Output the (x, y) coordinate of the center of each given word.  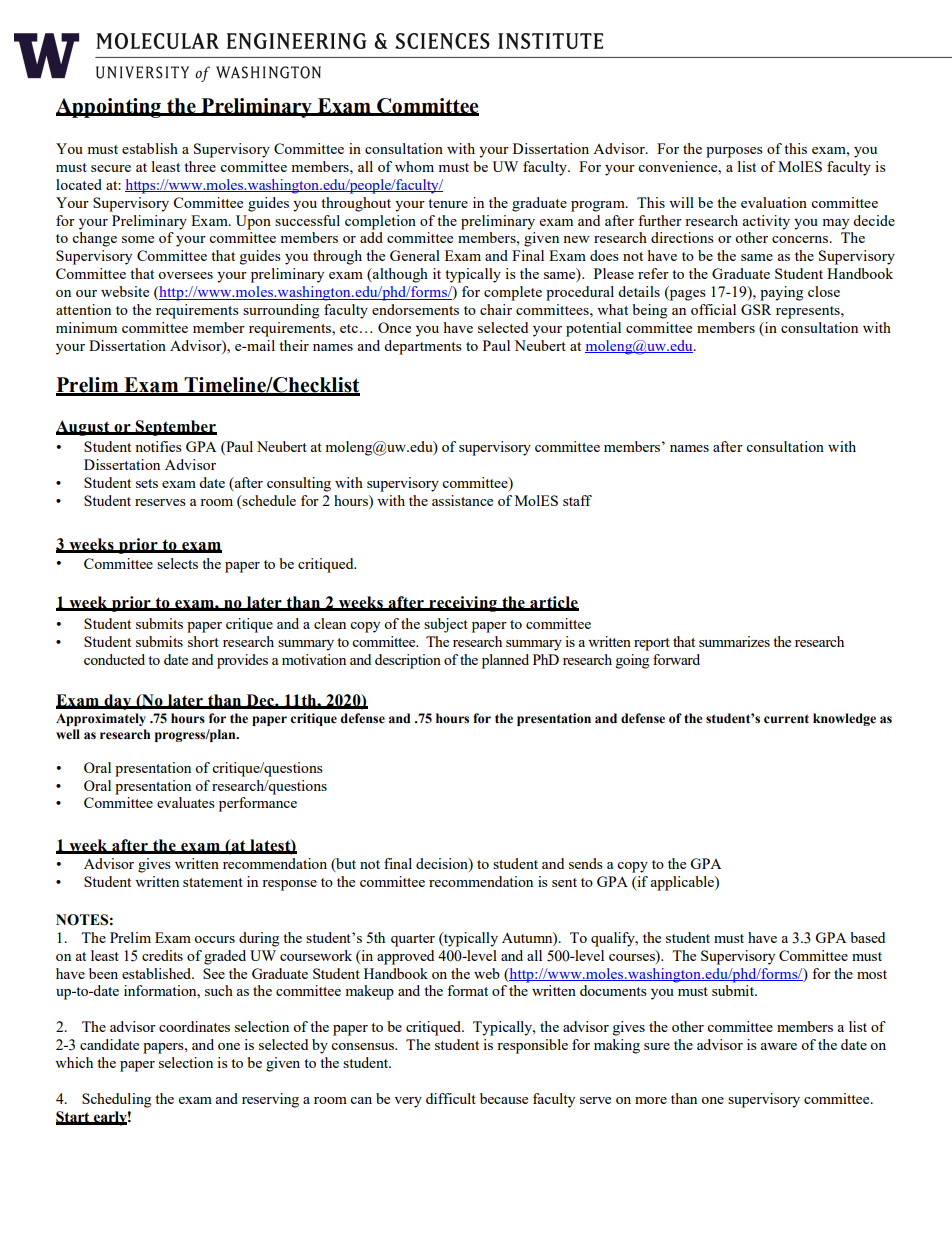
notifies (158, 446)
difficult (451, 1098)
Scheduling (116, 1100)
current (786, 719)
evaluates (186, 802)
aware (779, 1046)
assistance (462, 500)
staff (577, 500)
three (200, 166)
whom (414, 166)
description (408, 661)
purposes (734, 152)
